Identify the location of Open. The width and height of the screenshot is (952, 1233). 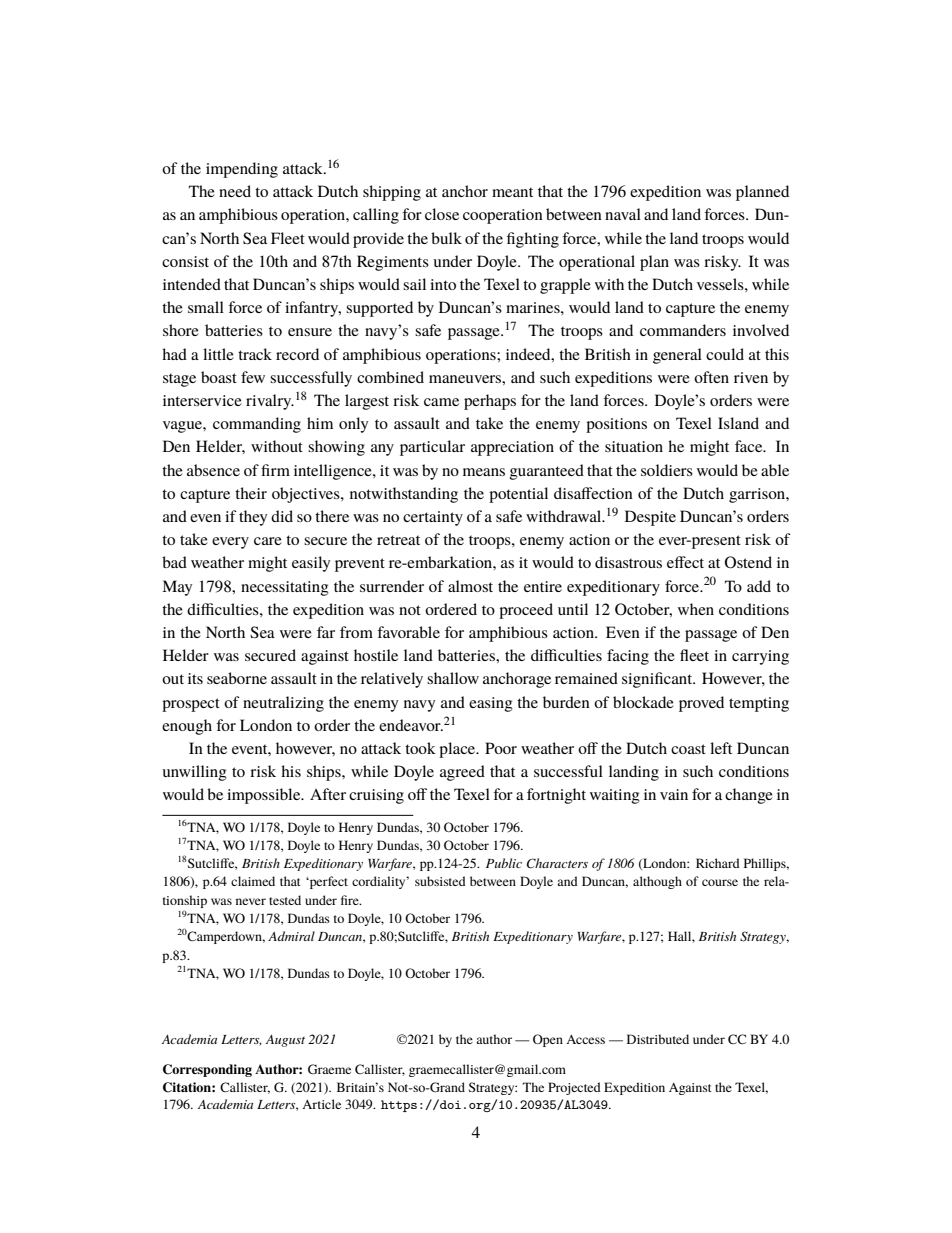
(548, 1040).
